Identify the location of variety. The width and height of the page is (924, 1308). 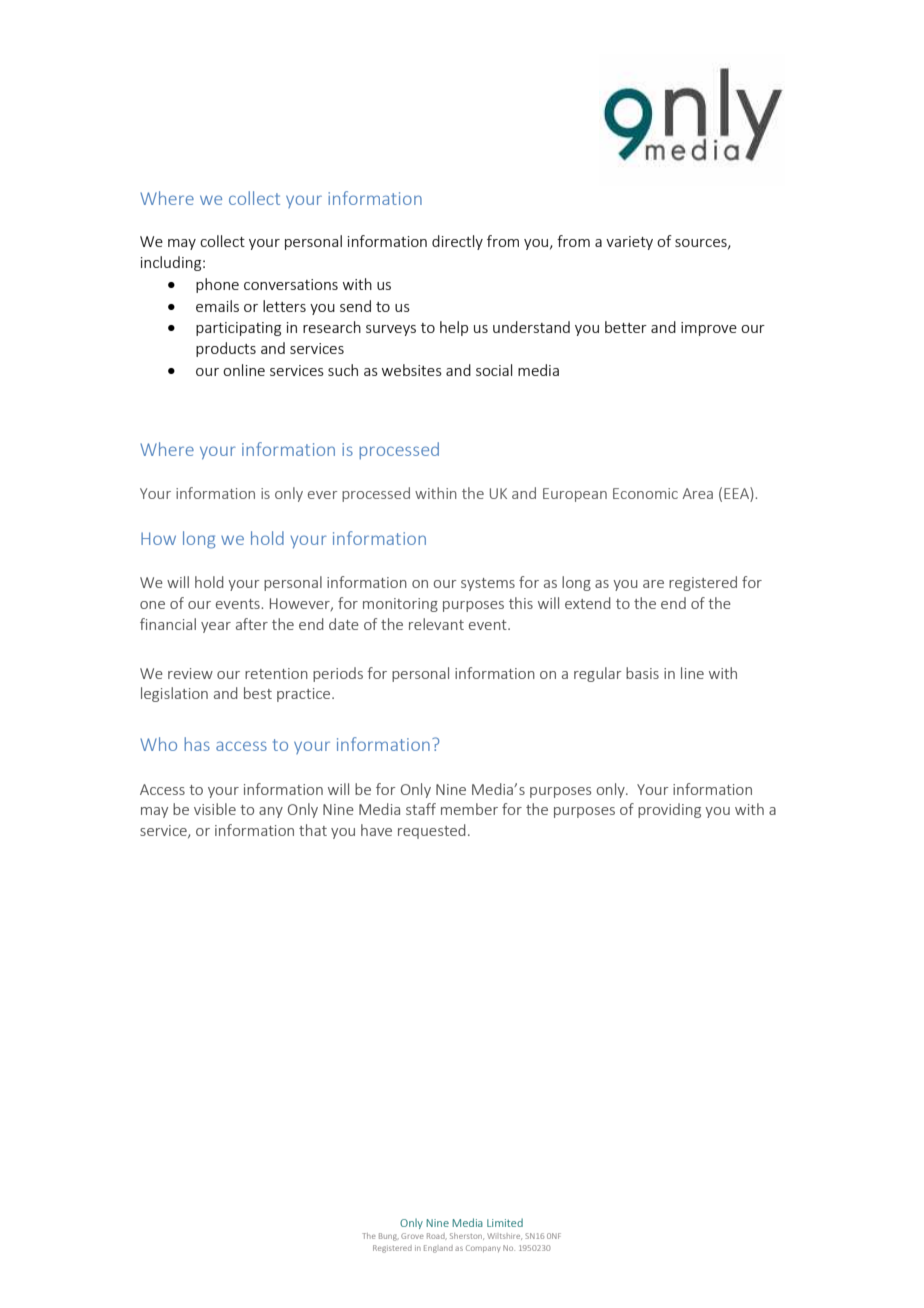
(629, 243).
